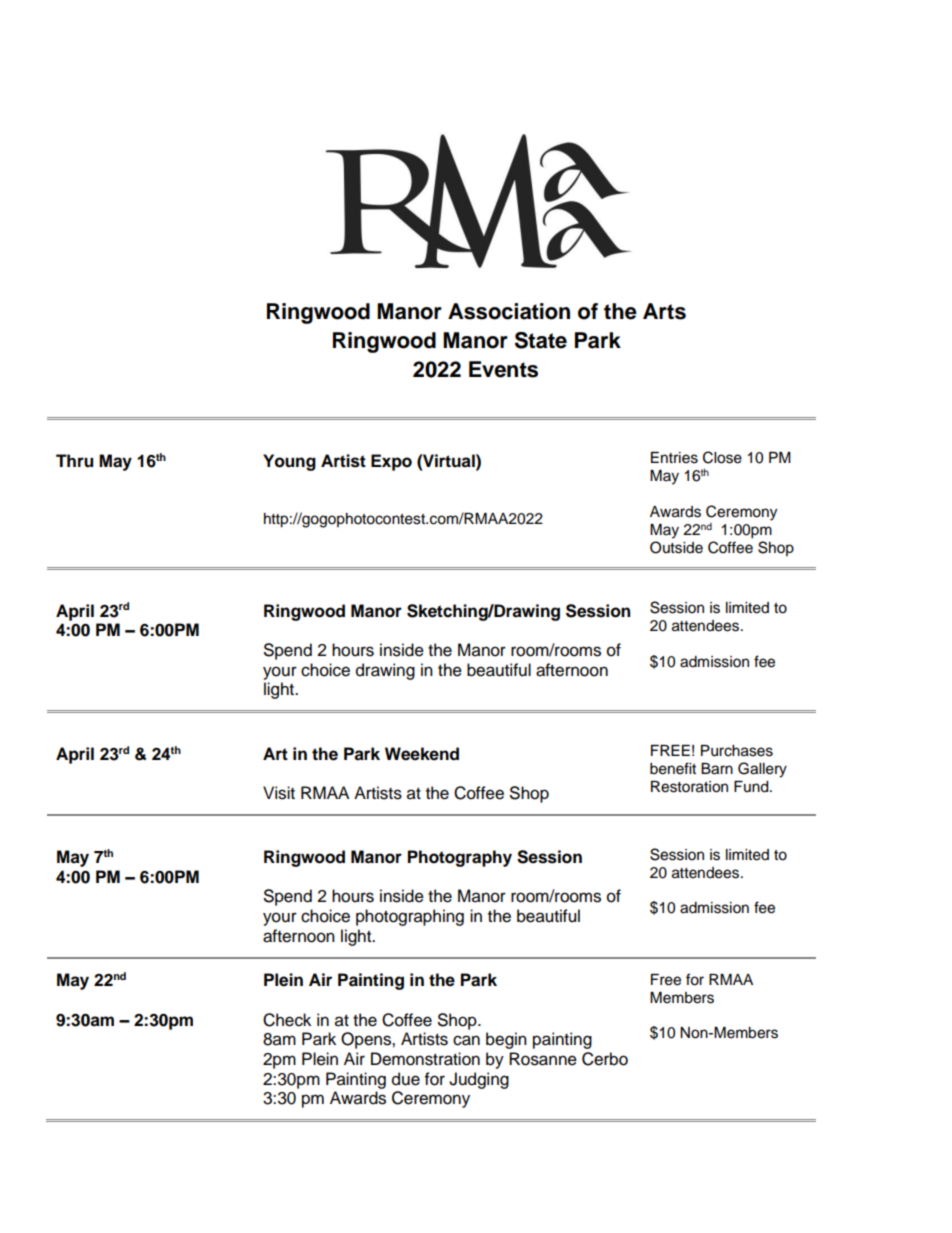 This screenshot has height=1233, width=952. What do you see at coordinates (287, 1020) in the screenshot?
I see `Check` at bounding box center [287, 1020].
